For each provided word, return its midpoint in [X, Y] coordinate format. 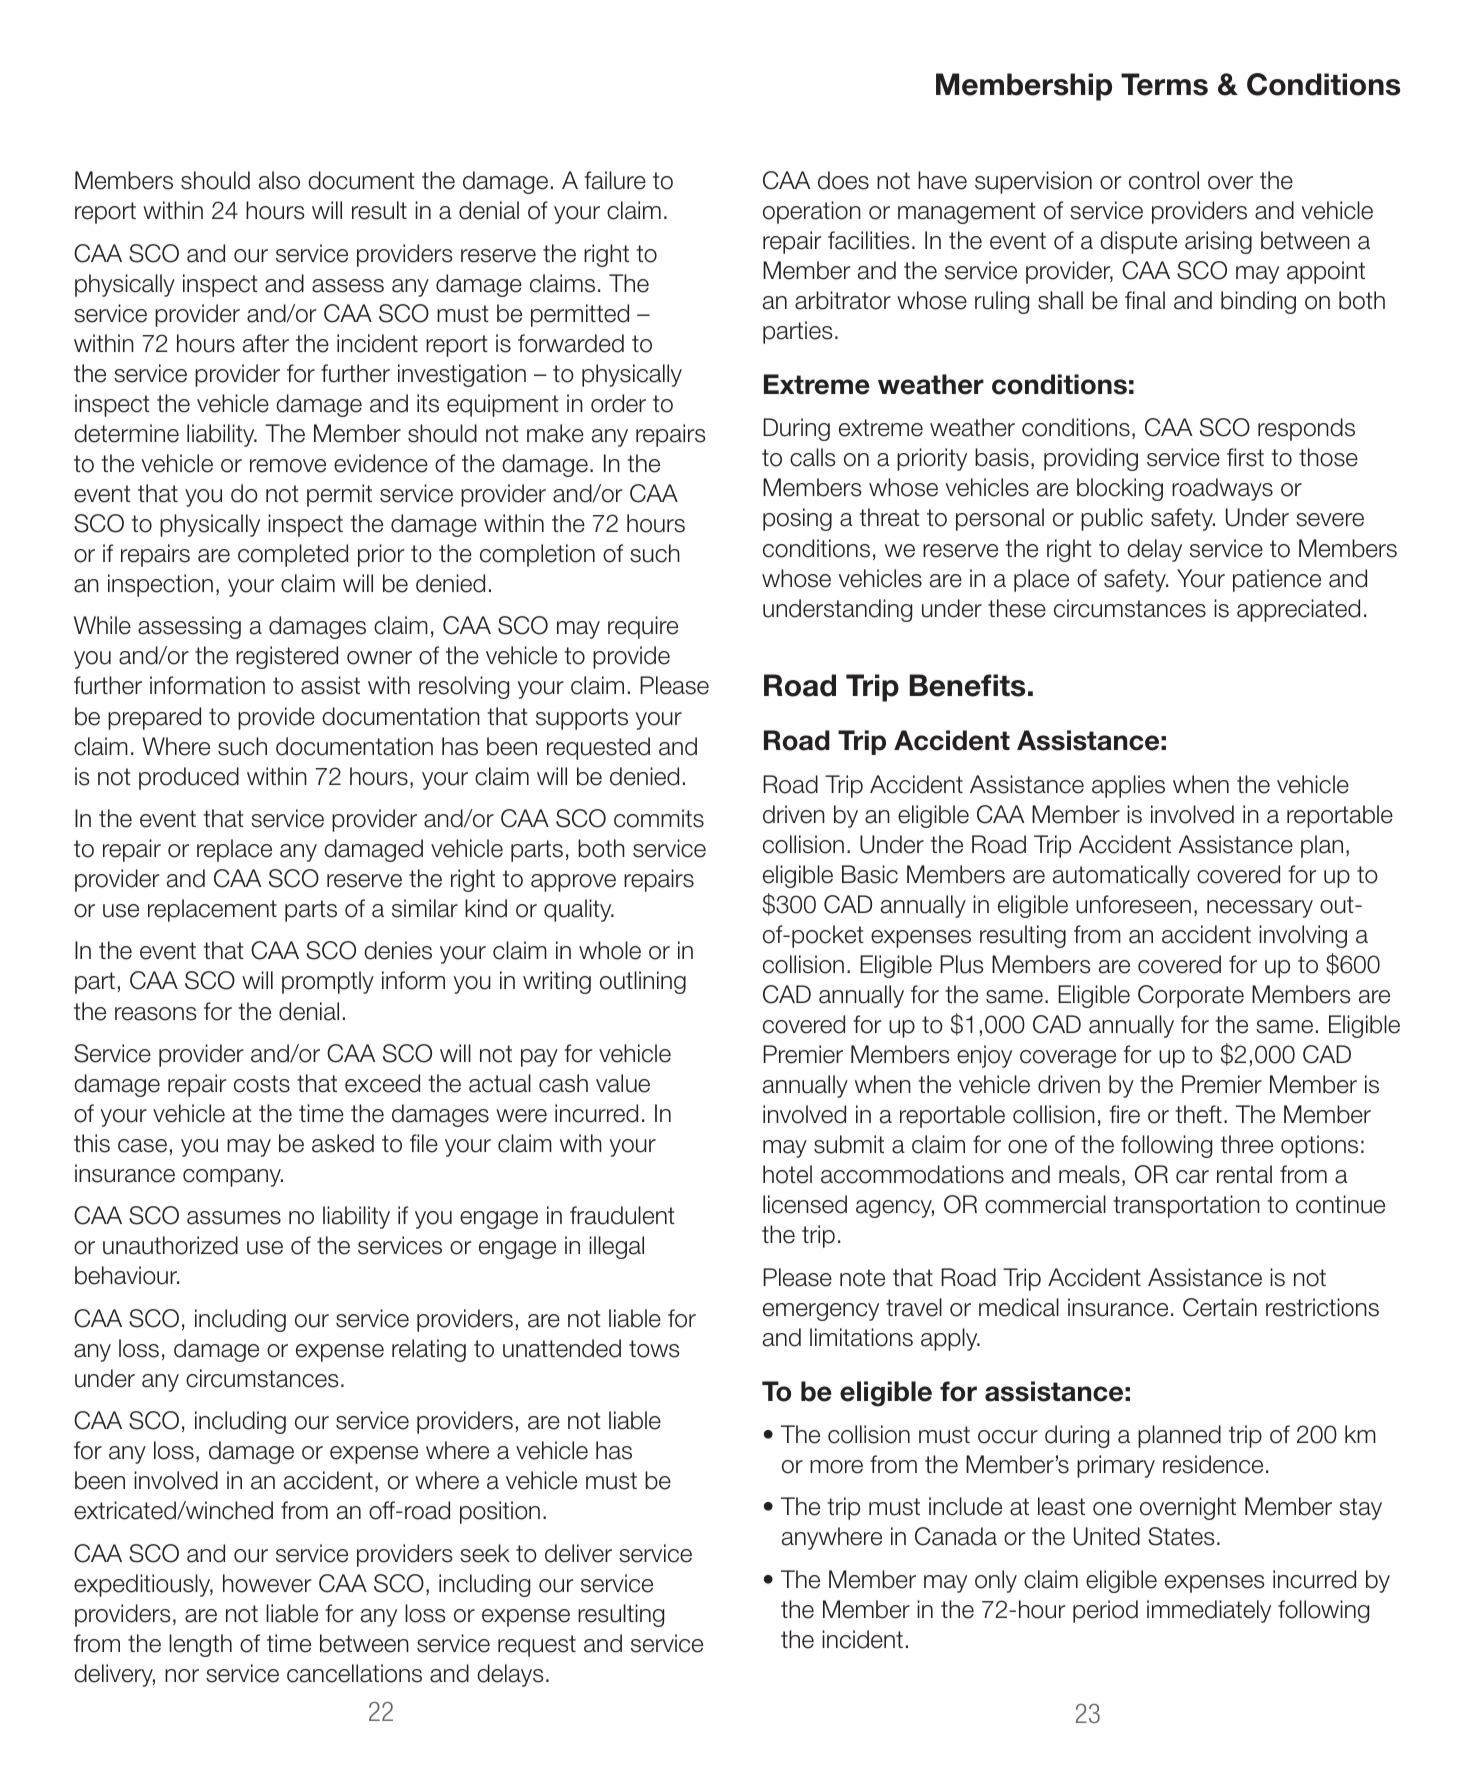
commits [659, 818]
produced [189, 778]
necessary [1260, 909]
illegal [616, 1247]
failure [615, 180]
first [1245, 457]
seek [485, 1553]
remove [288, 466]
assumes [234, 1218]
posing [797, 519]
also [279, 180]
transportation [1186, 1206]
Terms [1164, 84]
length [200, 1645]
